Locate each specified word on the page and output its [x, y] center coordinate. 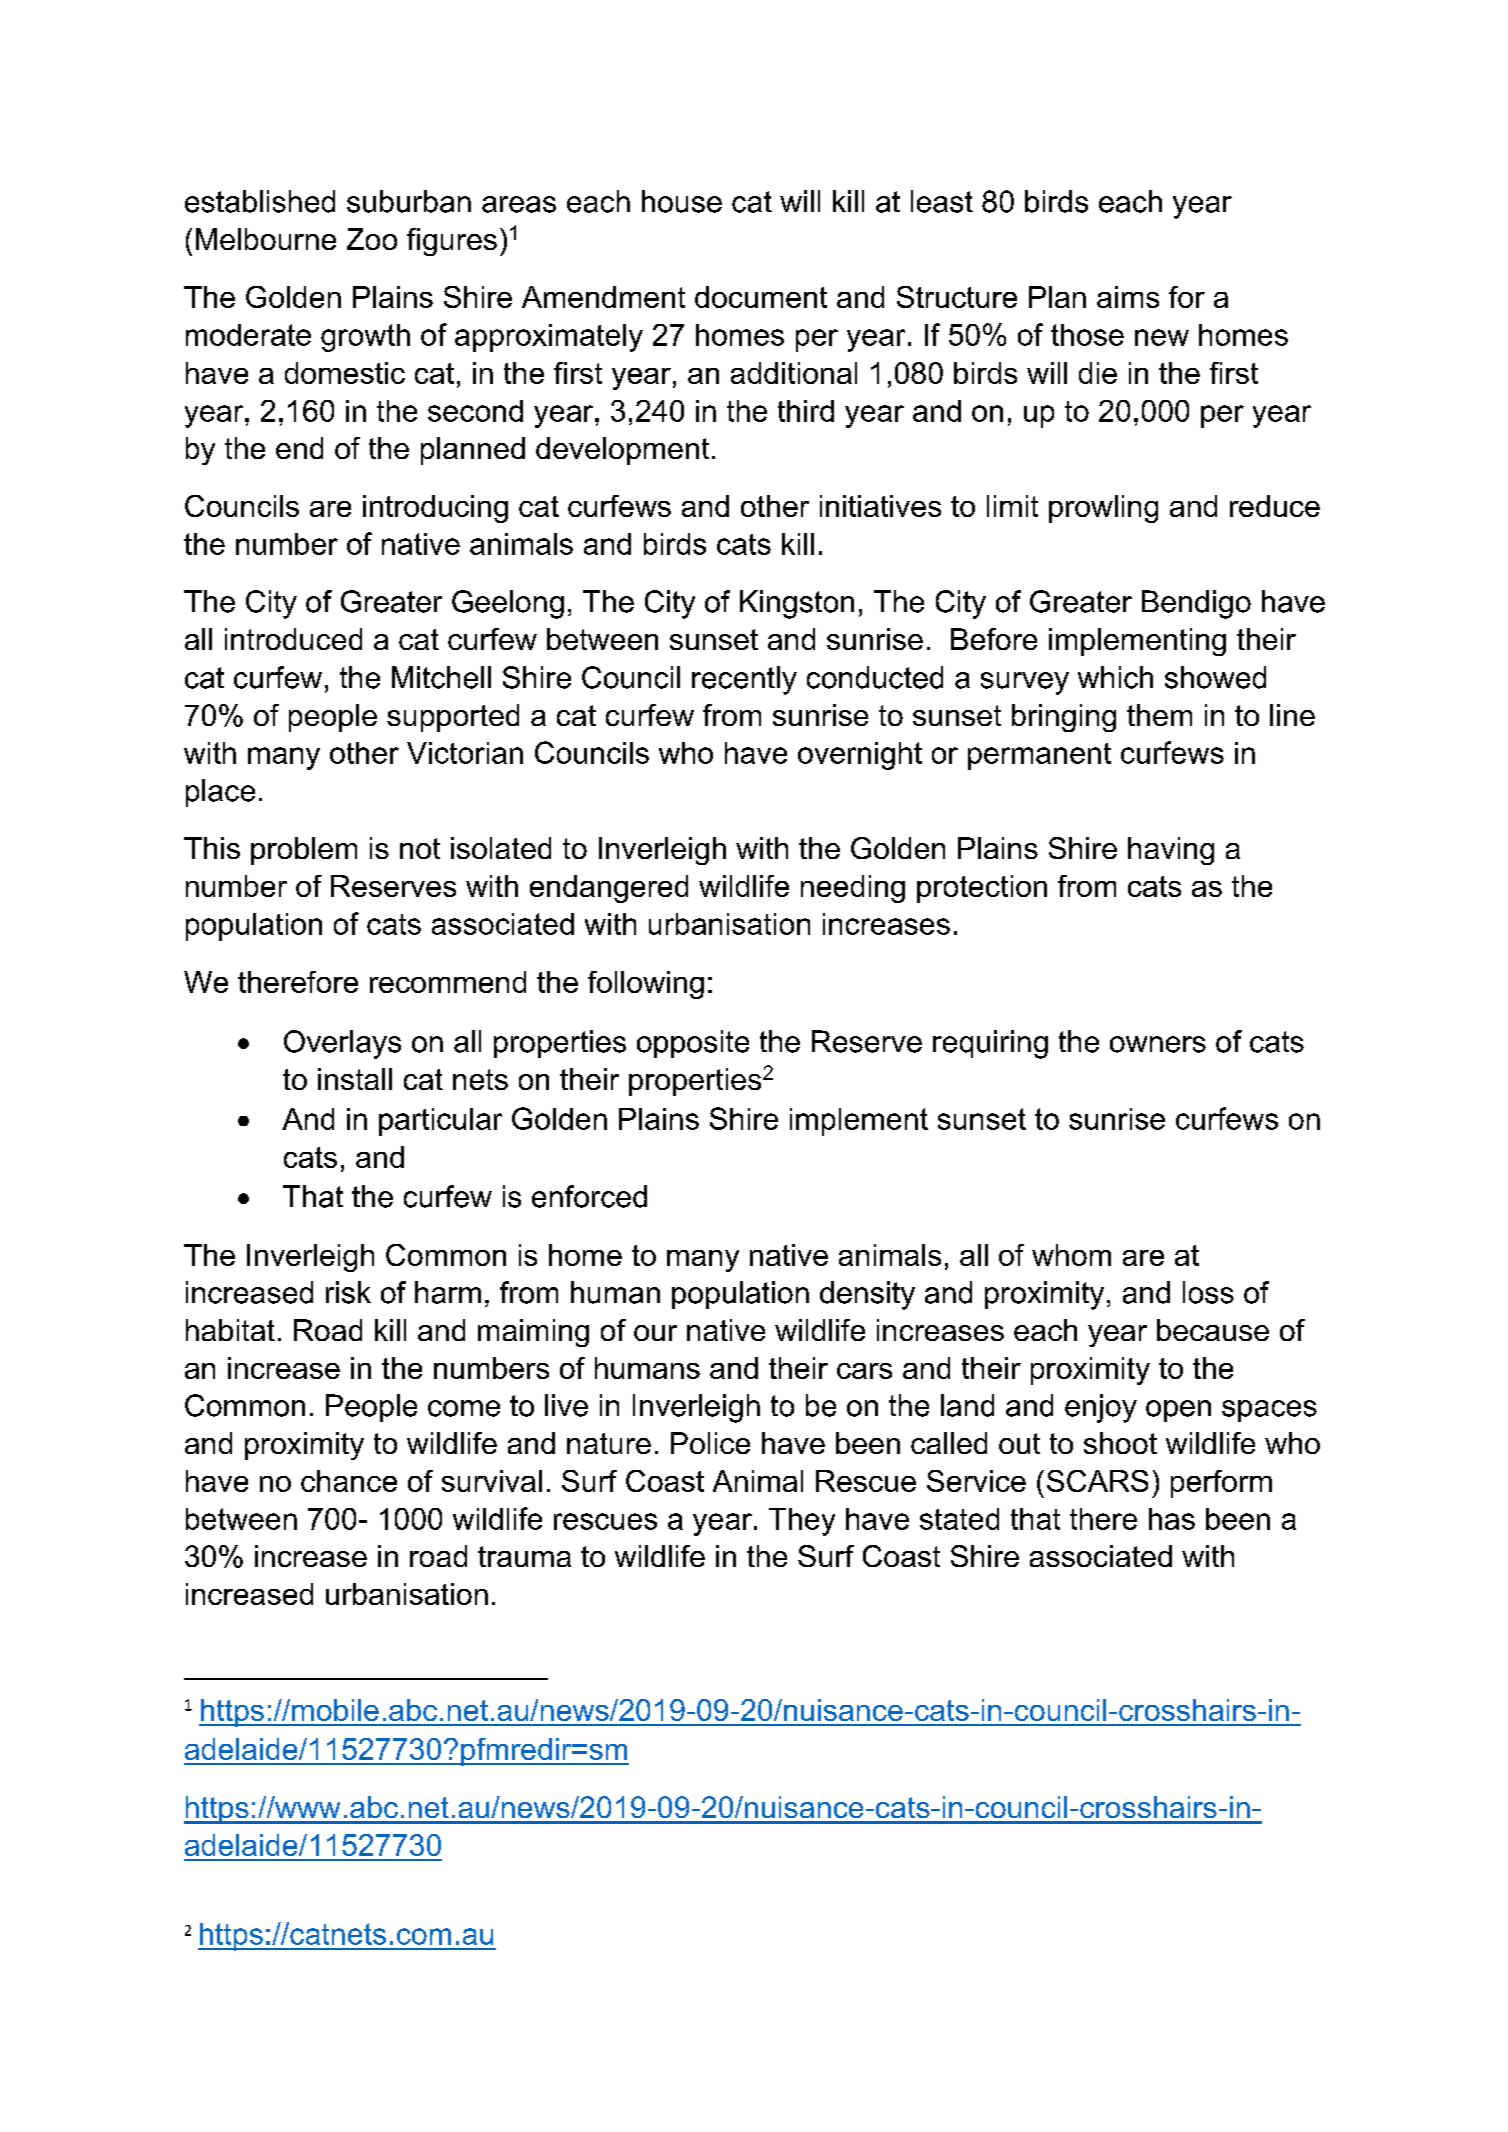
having [1171, 851]
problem [304, 851]
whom [1071, 1255]
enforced [589, 1196]
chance [349, 1481]
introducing [435, 509]
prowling [1103, 509]
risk [348, 1292]
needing [853, 889]
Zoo [372, 239]
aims [1128, 297]
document [761, 297]
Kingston [797, 604]
